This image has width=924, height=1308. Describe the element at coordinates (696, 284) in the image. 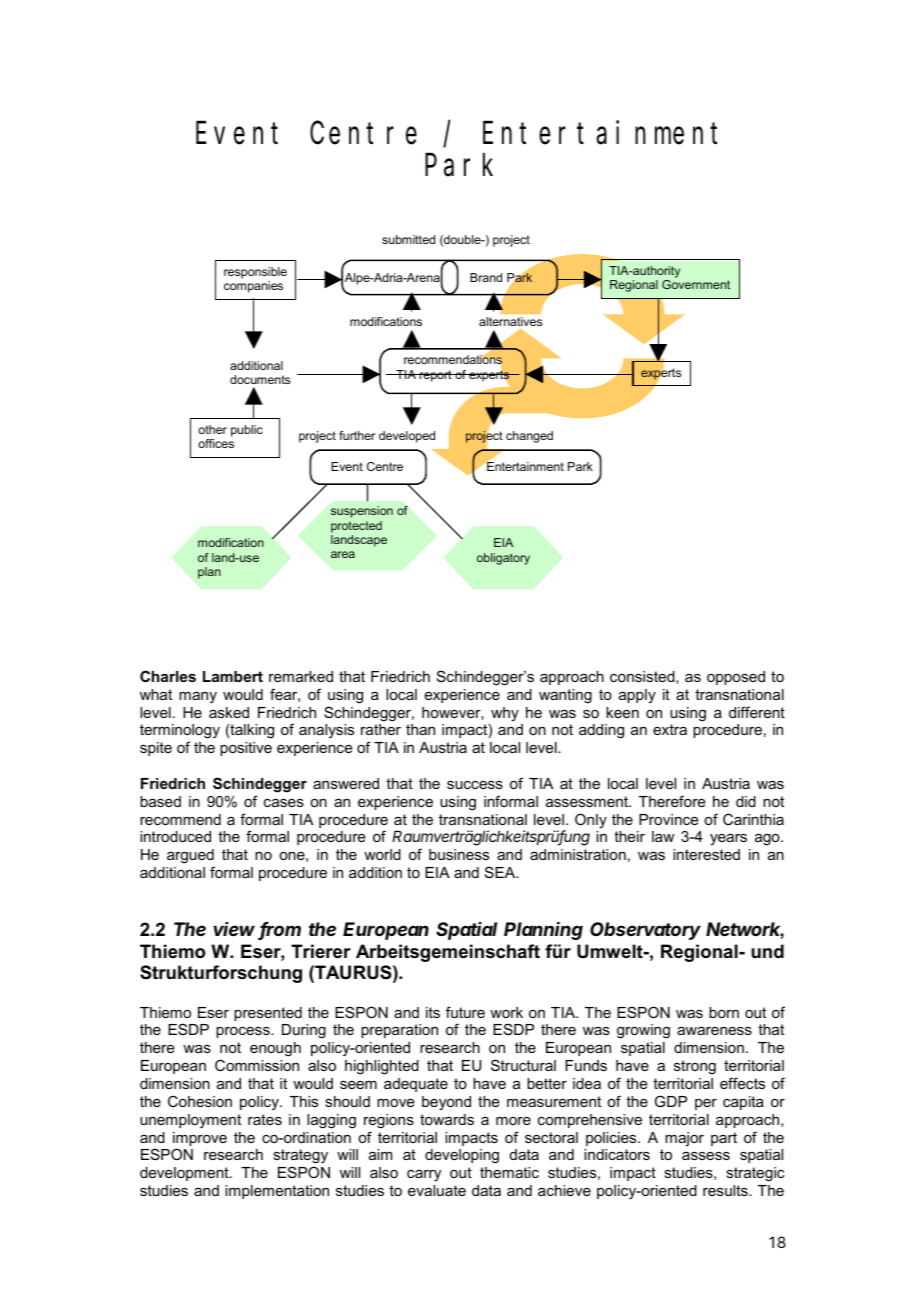

I see `Government` at that location.
